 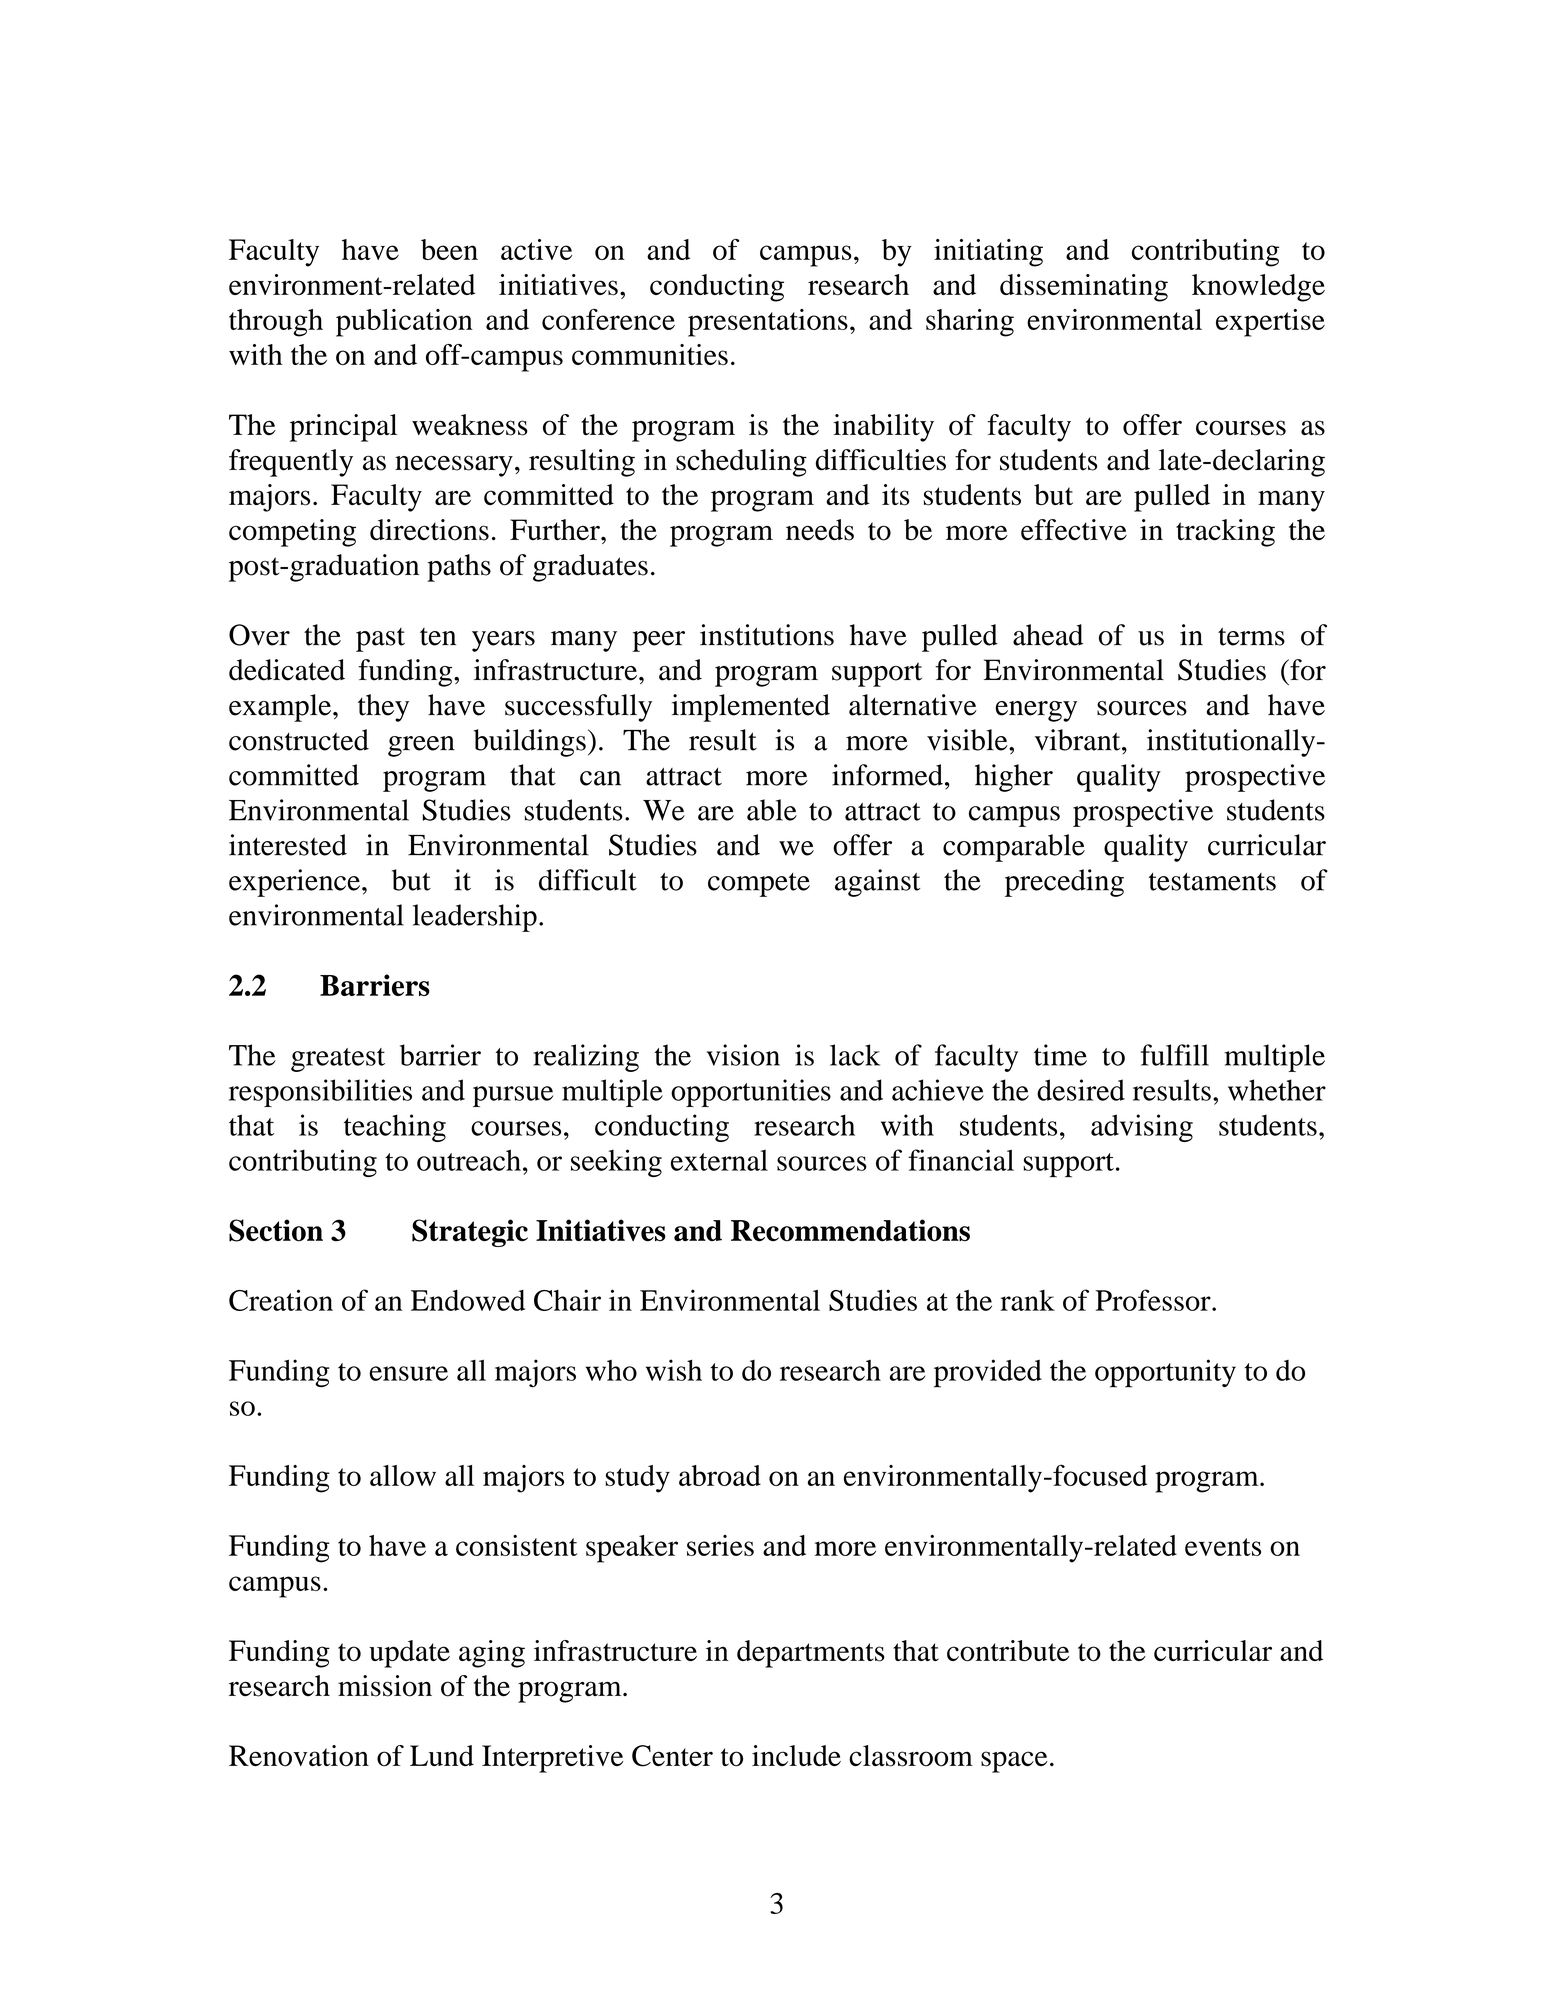 I want to click on publication, so click(x=404, y=323).
